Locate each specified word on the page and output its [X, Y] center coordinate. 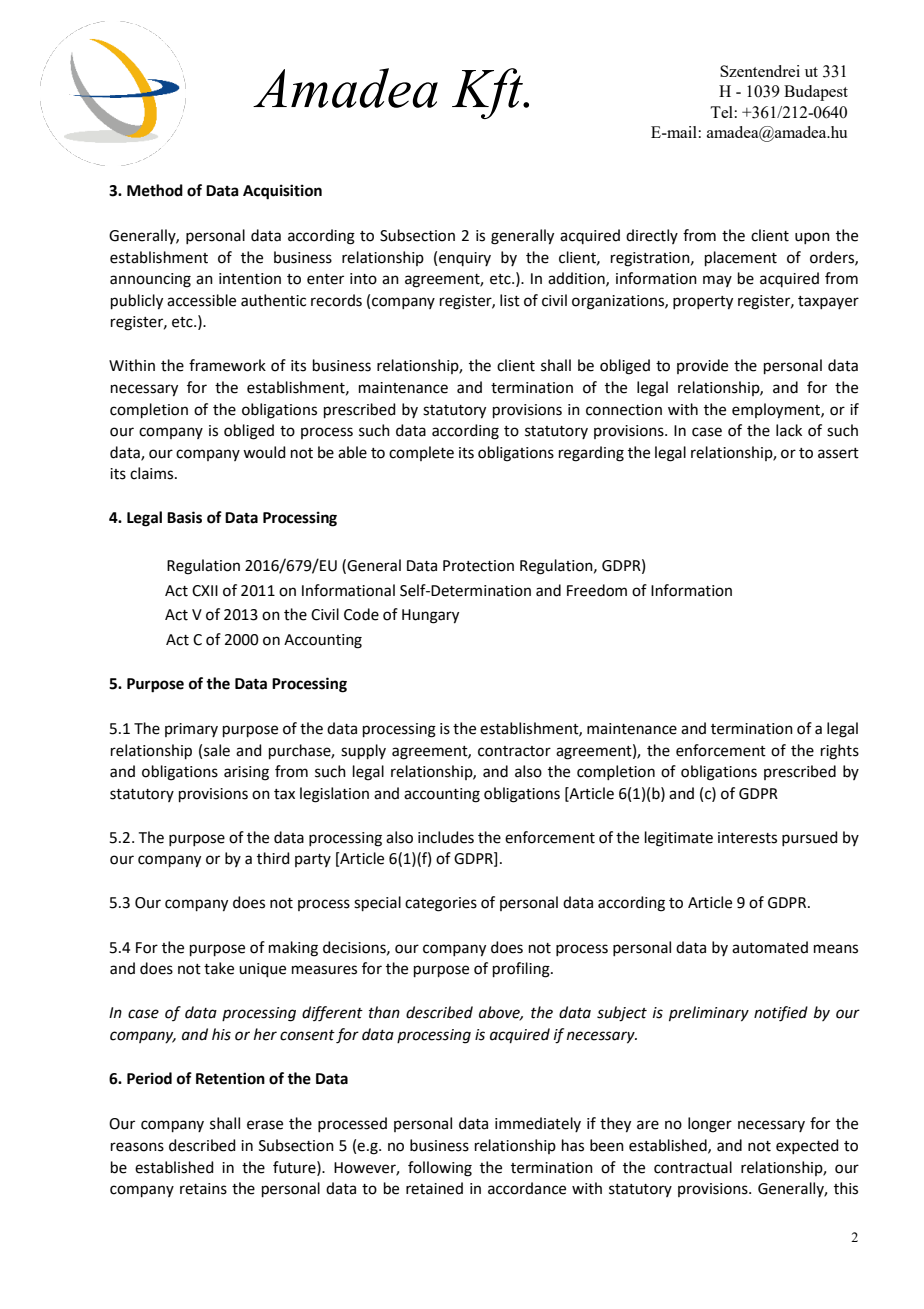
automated [770, 947]
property [703, 303]
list [510, 300]
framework [227, 365]
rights [840, 752]
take [219, 968]
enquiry [465, 259]
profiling [522, 970]
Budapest [816, 93]
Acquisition [282, 192]
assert [838, 453]
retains [203, 1189]
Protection [478, 566]
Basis [184, 517]
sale [217, 750]
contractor [514, 751]
